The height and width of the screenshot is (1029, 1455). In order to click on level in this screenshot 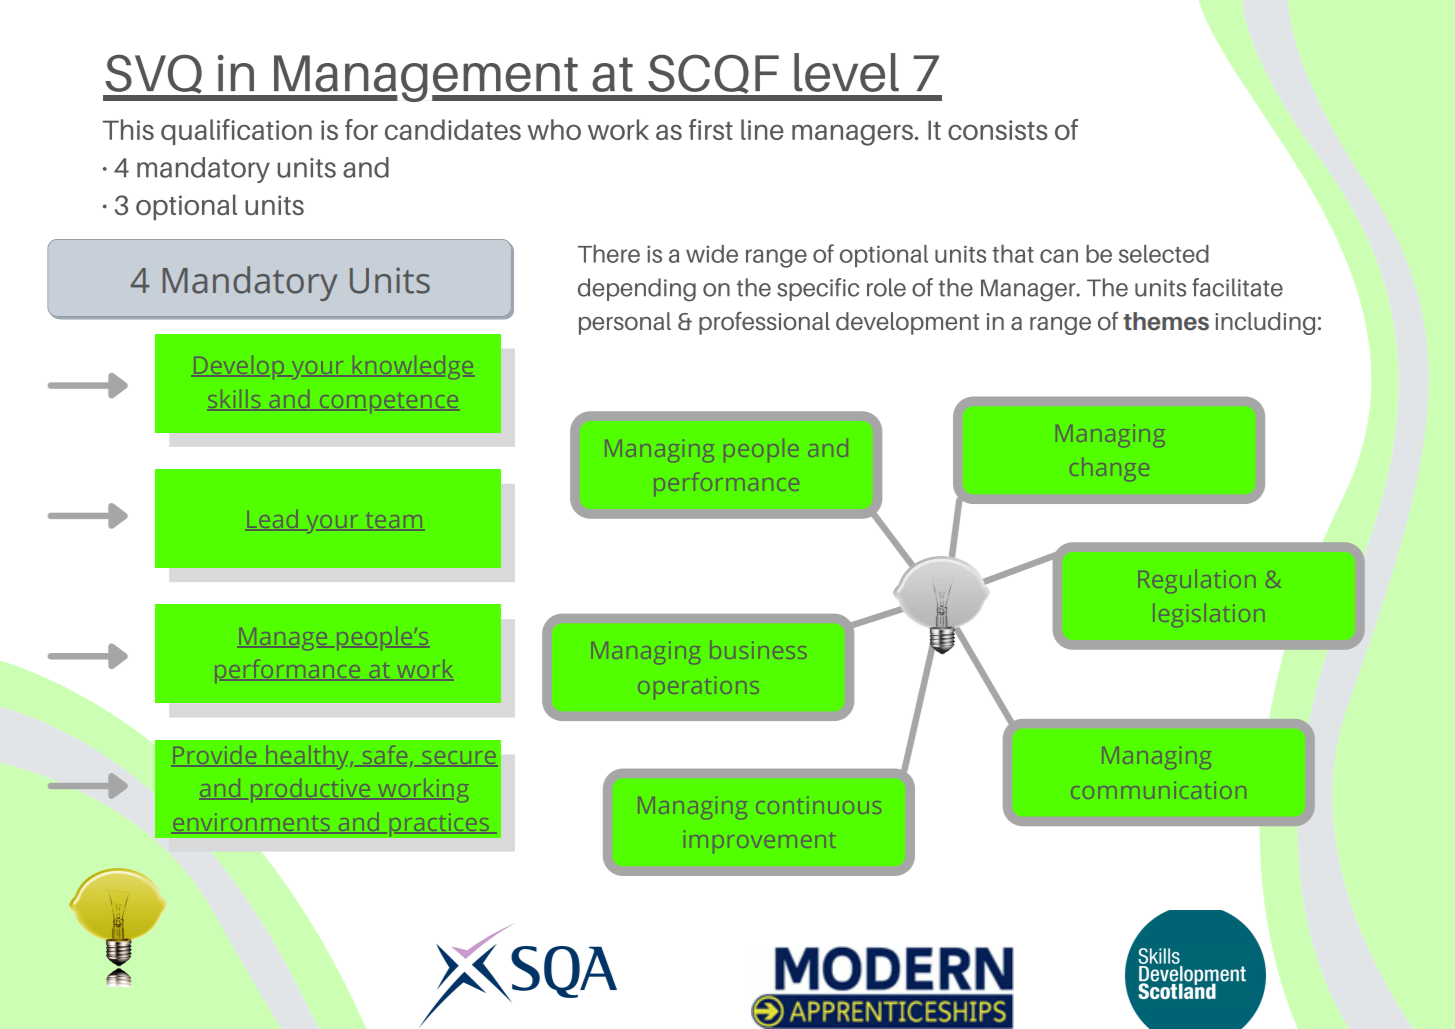, I will do `click(846, 72)`.
